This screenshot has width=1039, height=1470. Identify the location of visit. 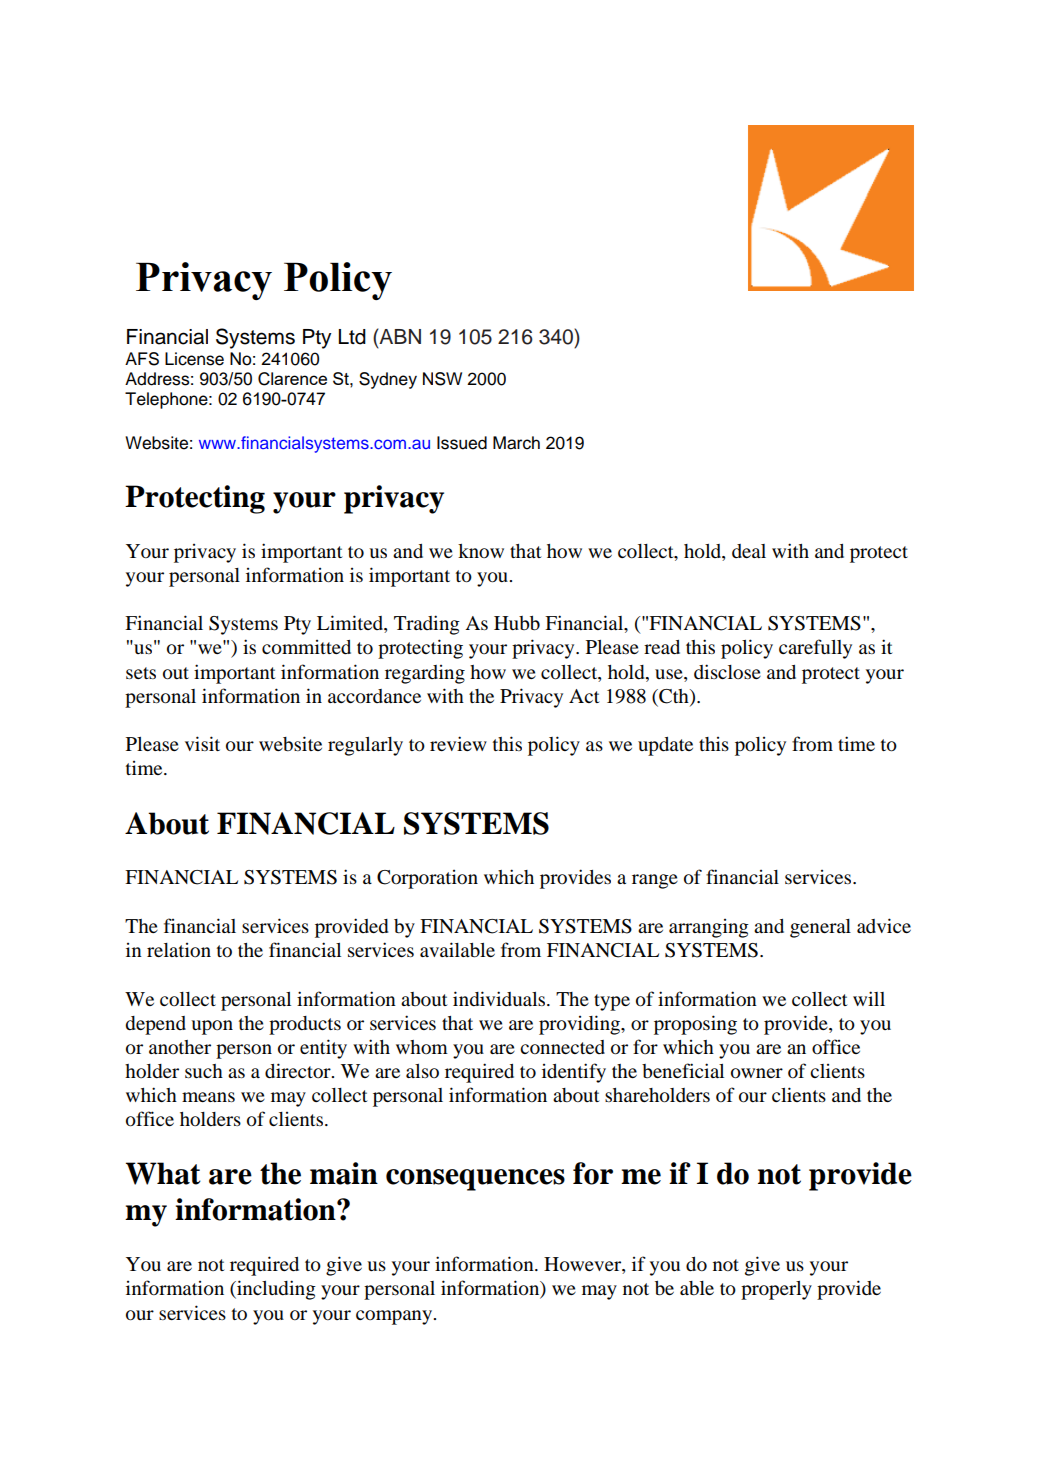
(202, 743).
